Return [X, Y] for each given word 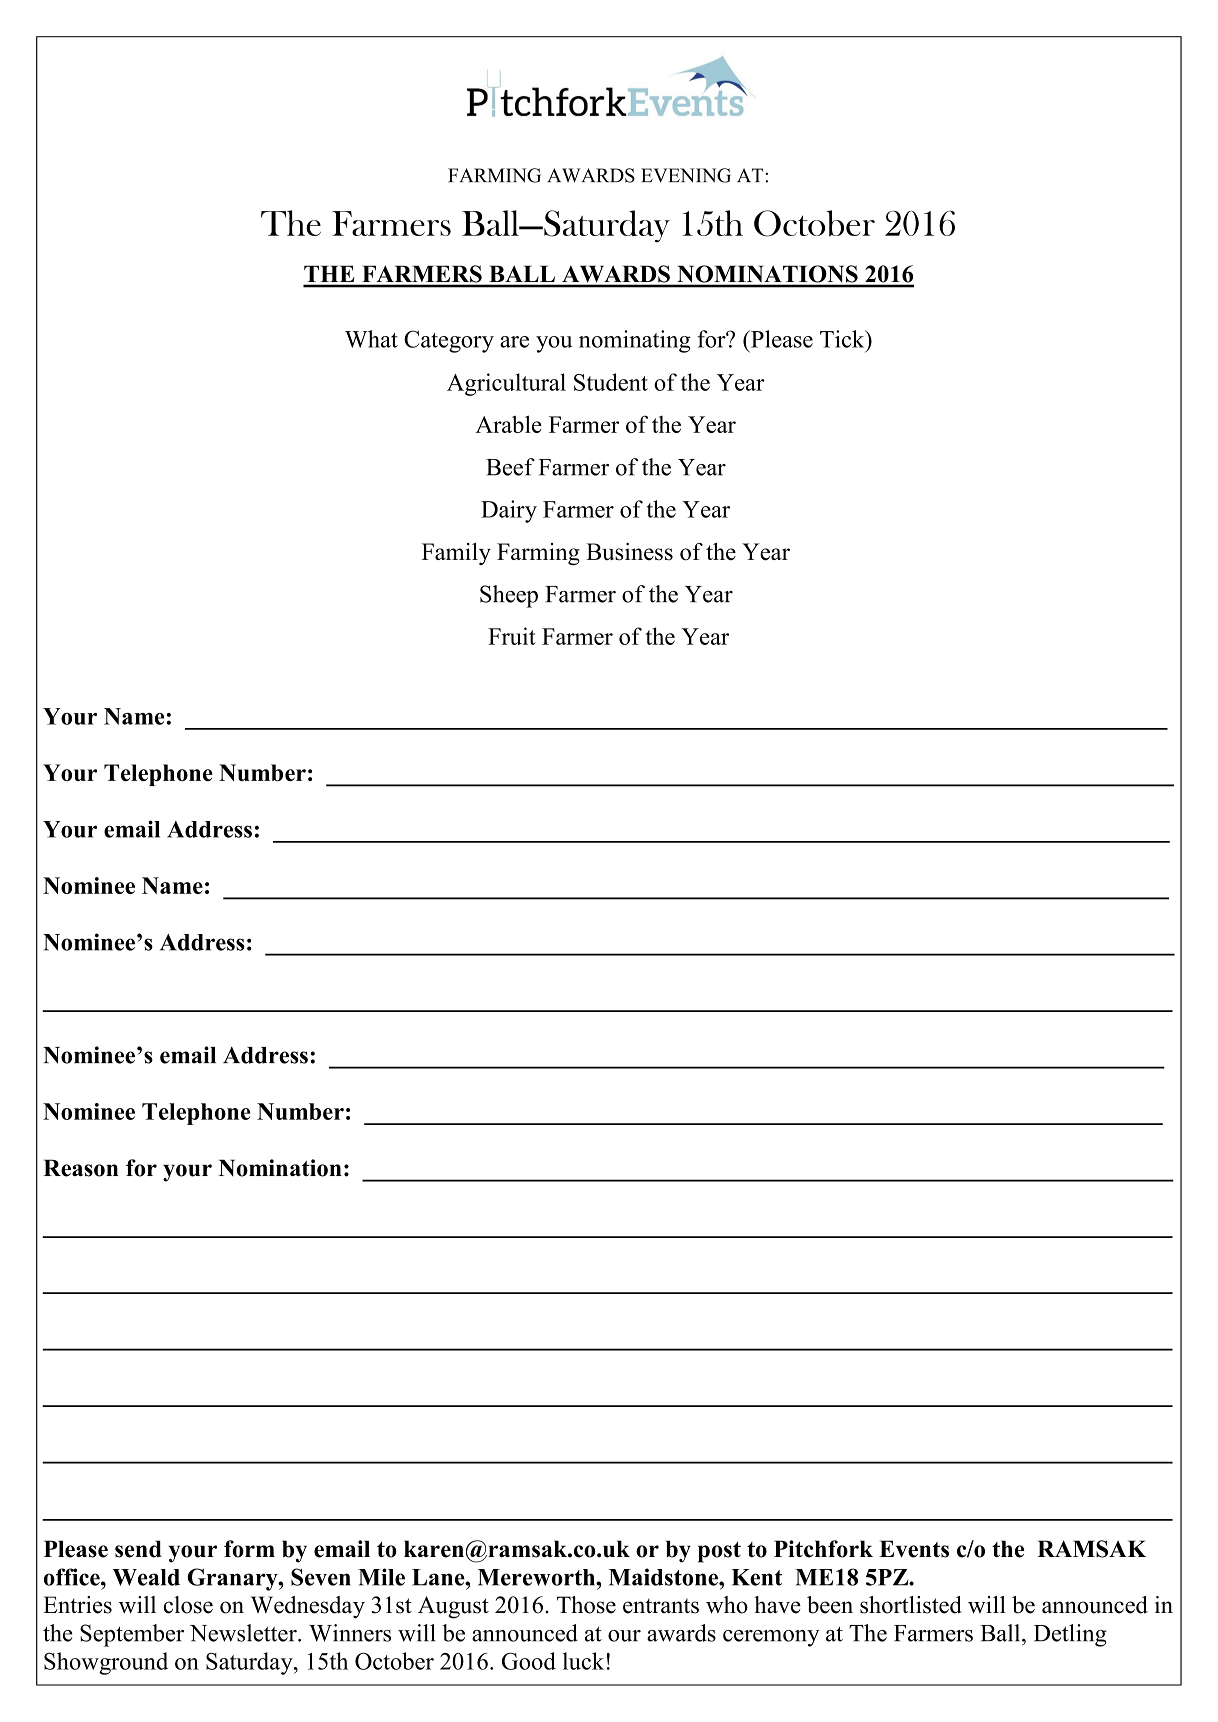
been [830, 1605]
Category [449, 341]
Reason [81, 1168]
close [188, 1605]
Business [629, 552]
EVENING [686, 175]
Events [914, 1549]
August [453, 1607]
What [371, 339]
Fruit [512, 636]
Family [456, 554]
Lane [439, 1577]
